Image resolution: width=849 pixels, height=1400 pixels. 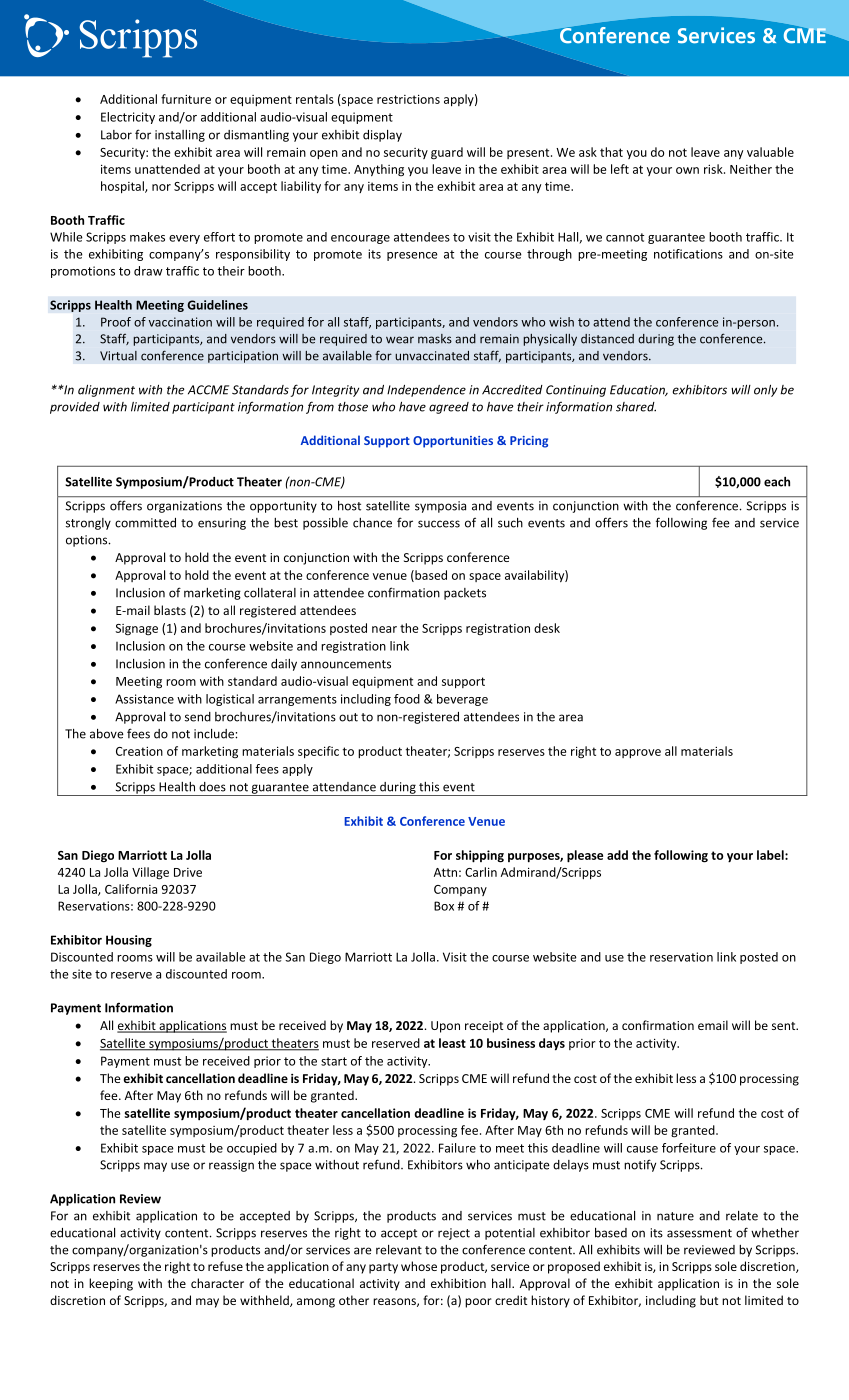 What do you see at coordinates (447, 153) in the page?
I see `guard` at bounding box center [447, 153].
